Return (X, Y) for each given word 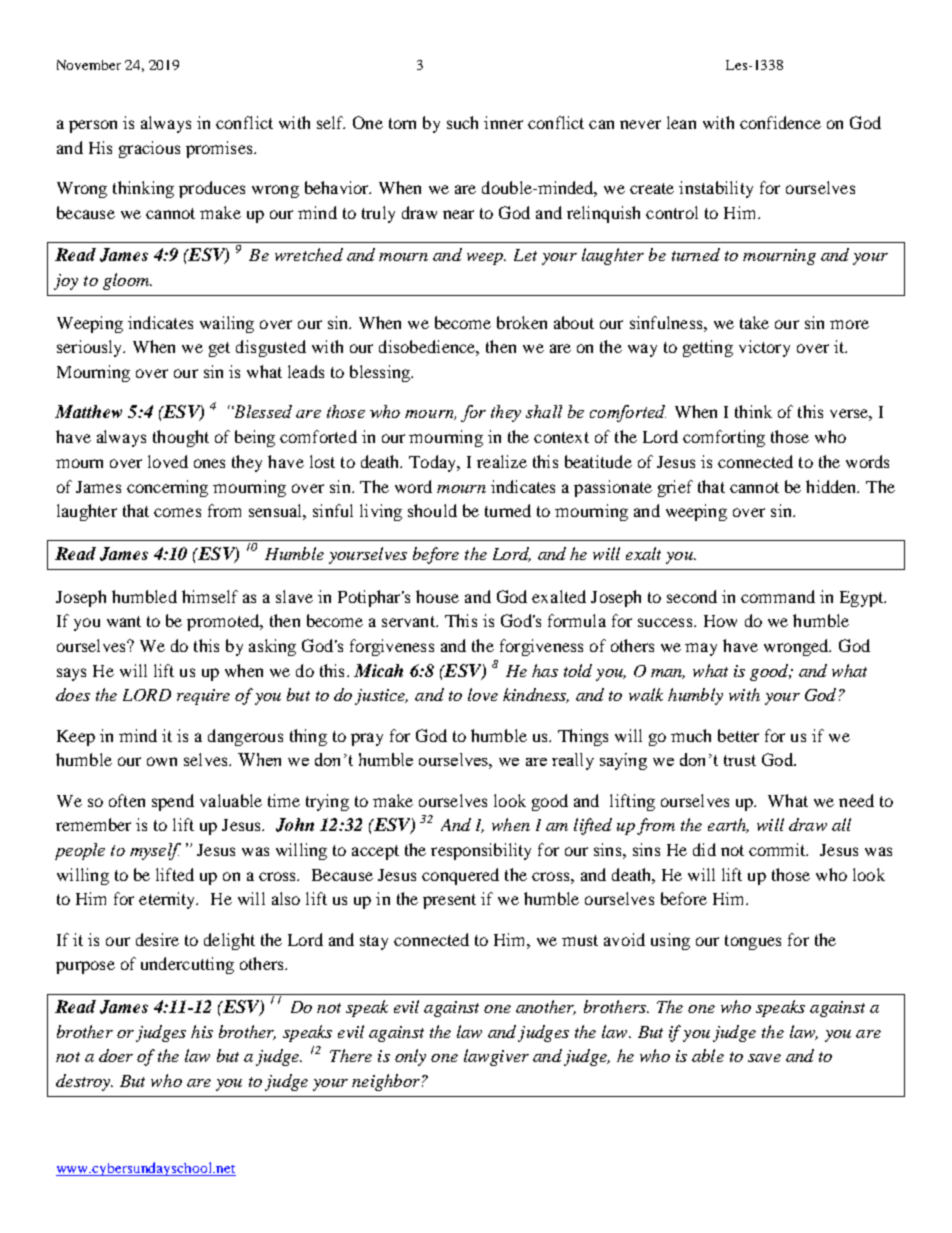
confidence (780, 122)
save (764, 1058)
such (462, 122)
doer (116, 1055)
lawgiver (496, 1057)
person (93, 126)
